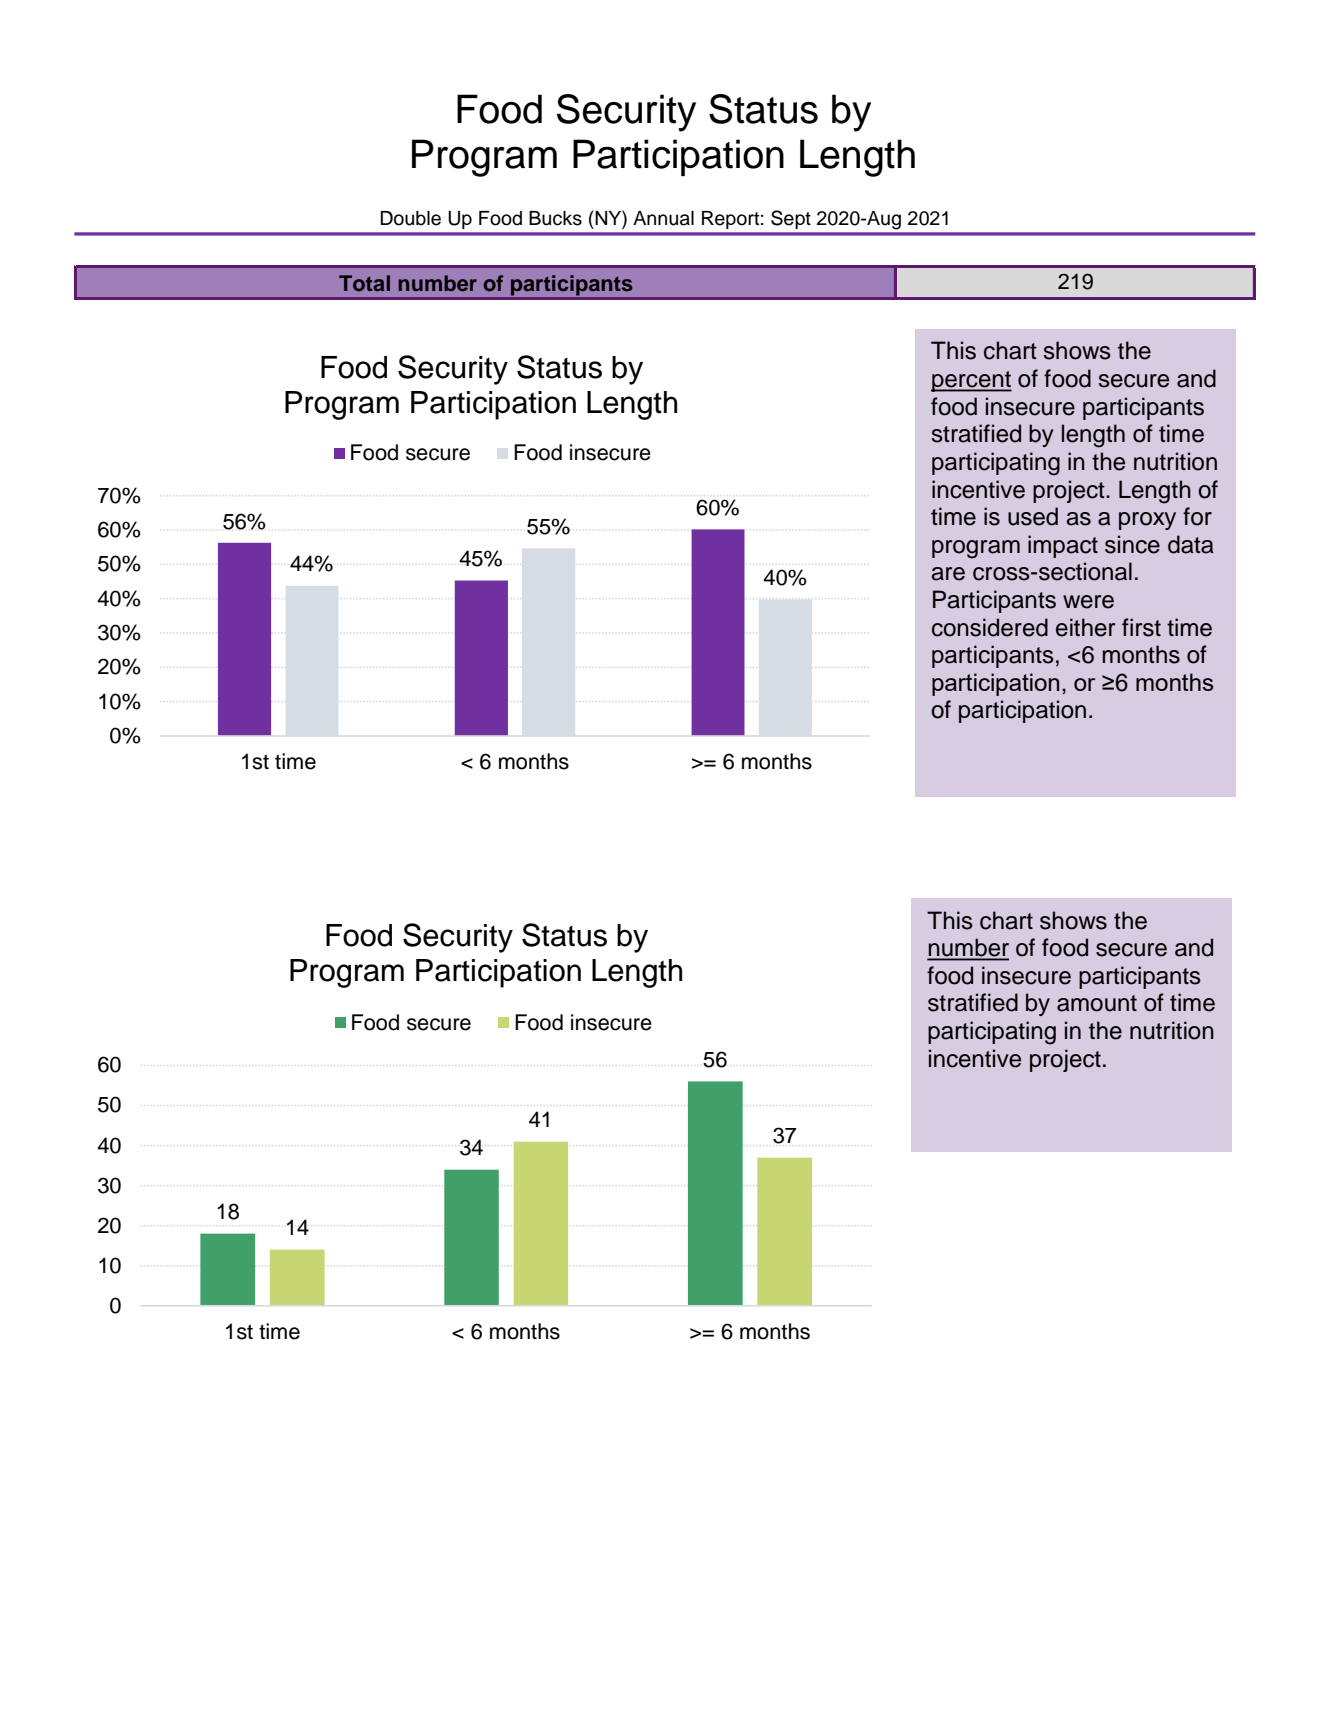 The width and height of the document is (1336, 1729). Describe the element at coordinates (1063, 546) in the document. I see `impact` at that location.
